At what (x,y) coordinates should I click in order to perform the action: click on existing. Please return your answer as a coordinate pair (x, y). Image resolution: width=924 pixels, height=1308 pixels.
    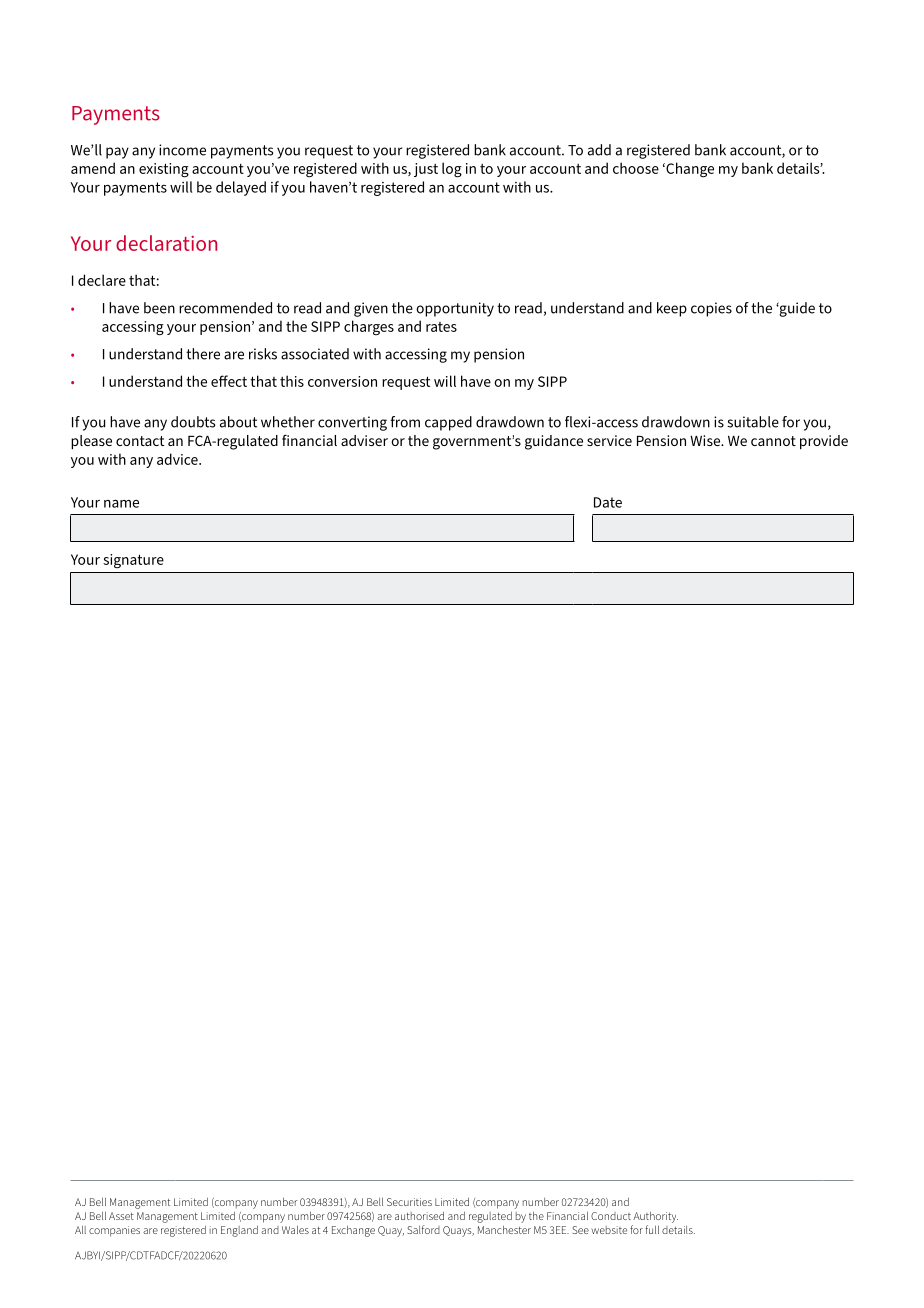
    Looking at the image, I should click on (164, 170).
